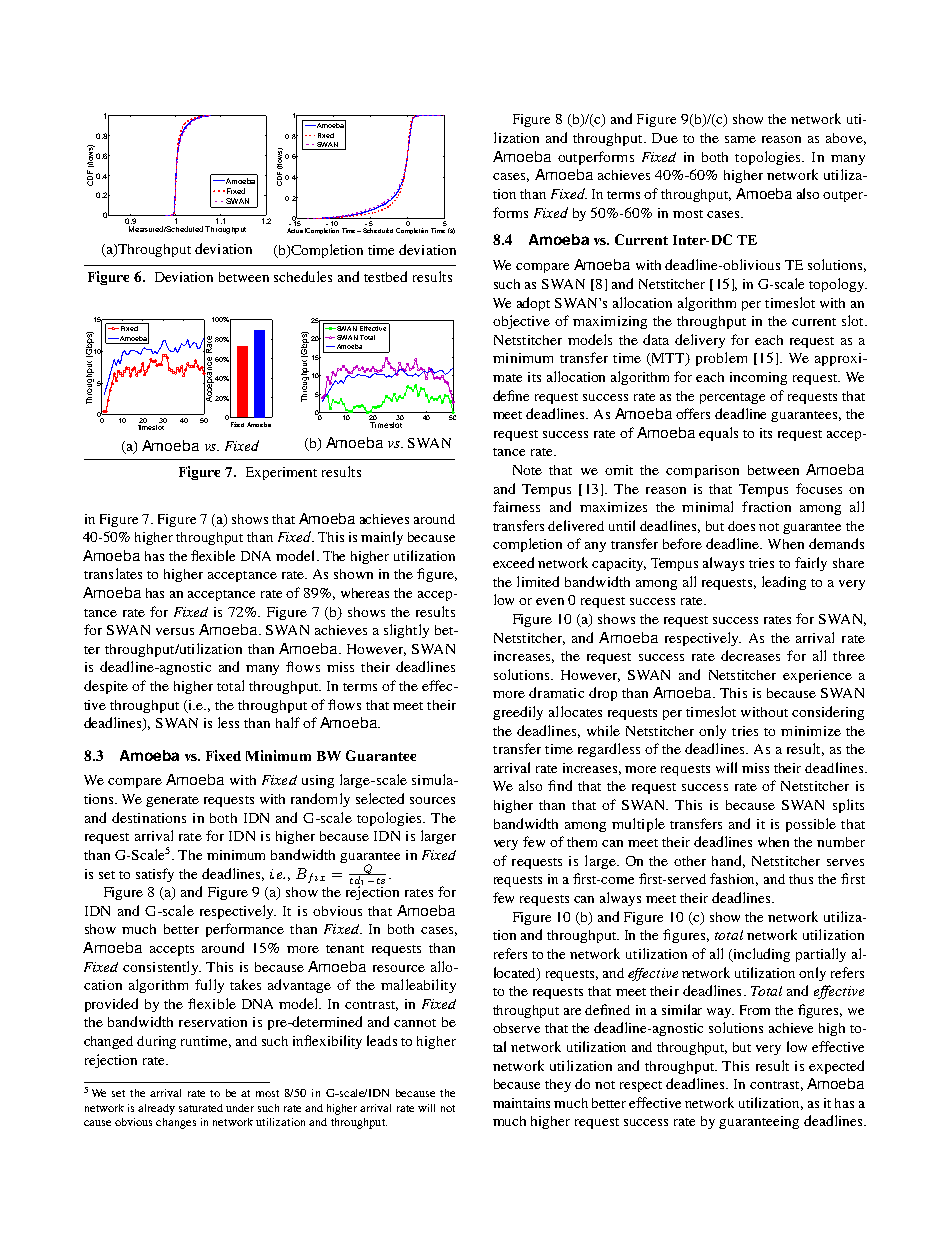 Image resolution: width=952 pixels, height=1233 pixels. I want to click on sources, so click(432, 800).
